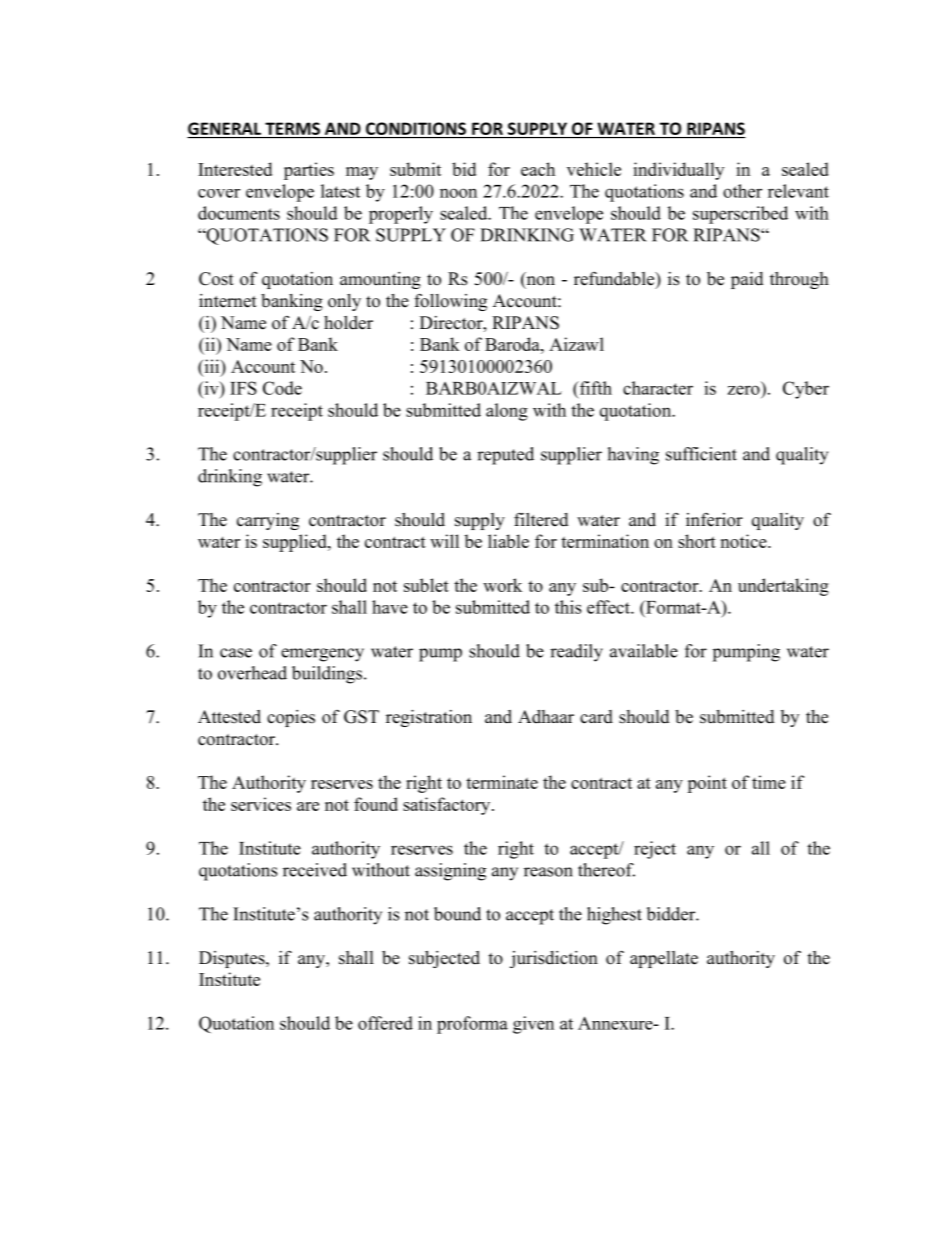 The width and height of the document is (952, 1233). Describe the element at coordinates (742, 191) in the document. I see `other` at that location.
